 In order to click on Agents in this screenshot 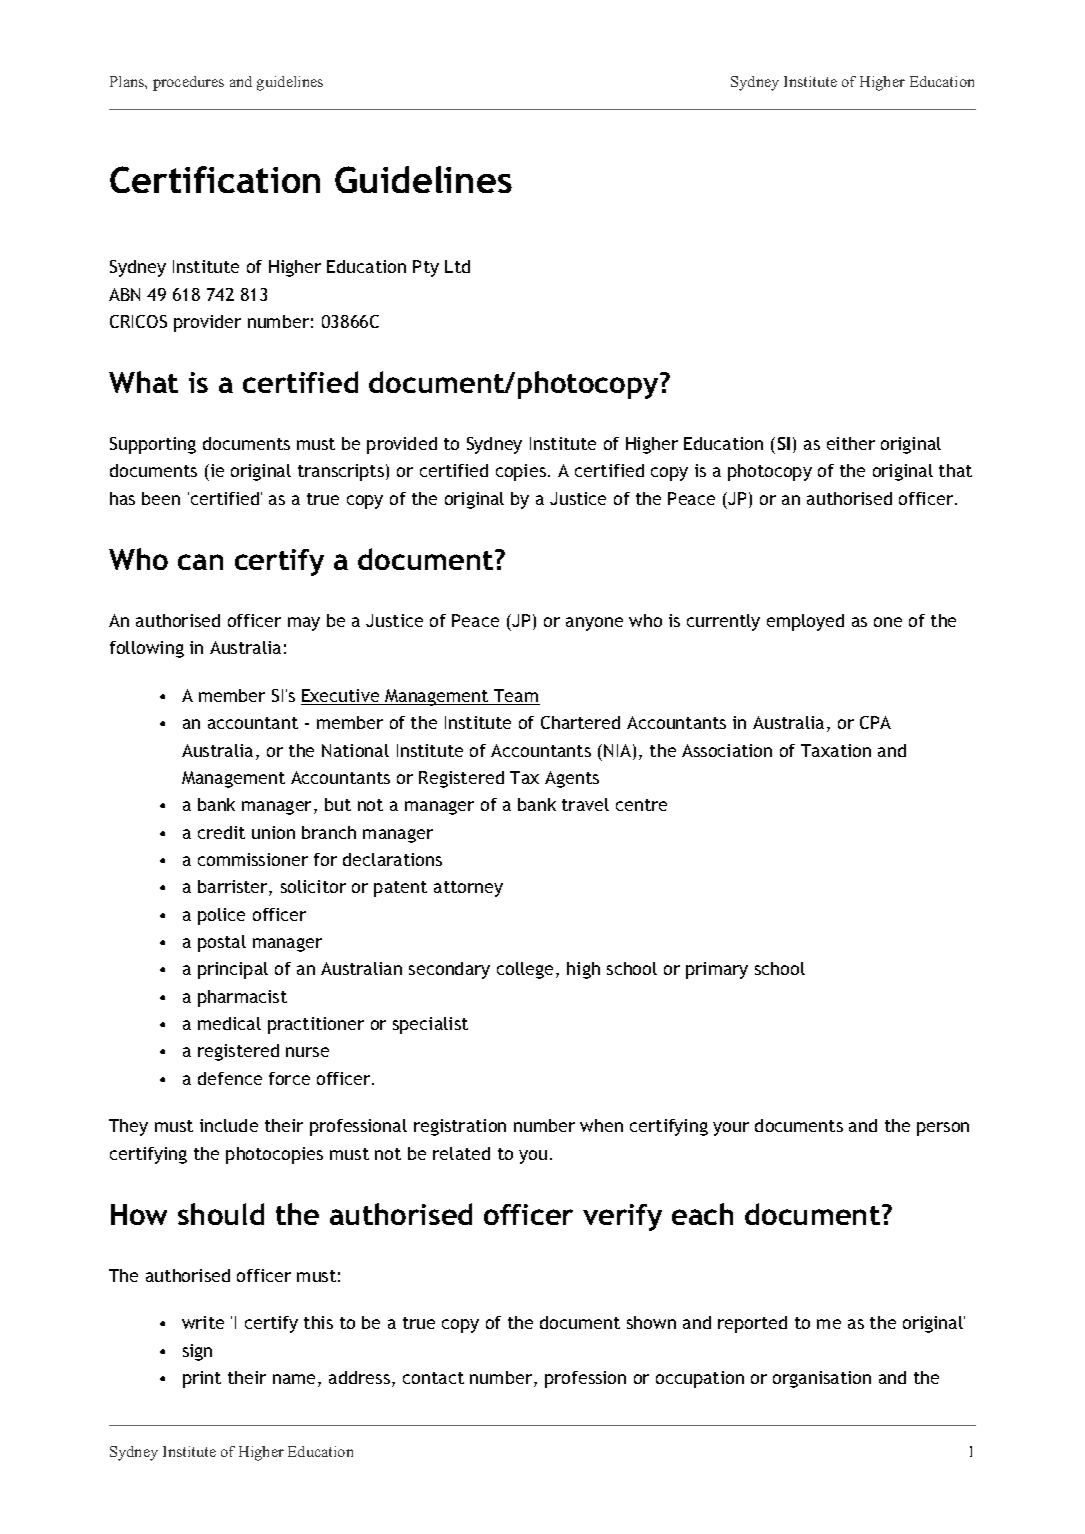, I will do `click(572, 779)`.
